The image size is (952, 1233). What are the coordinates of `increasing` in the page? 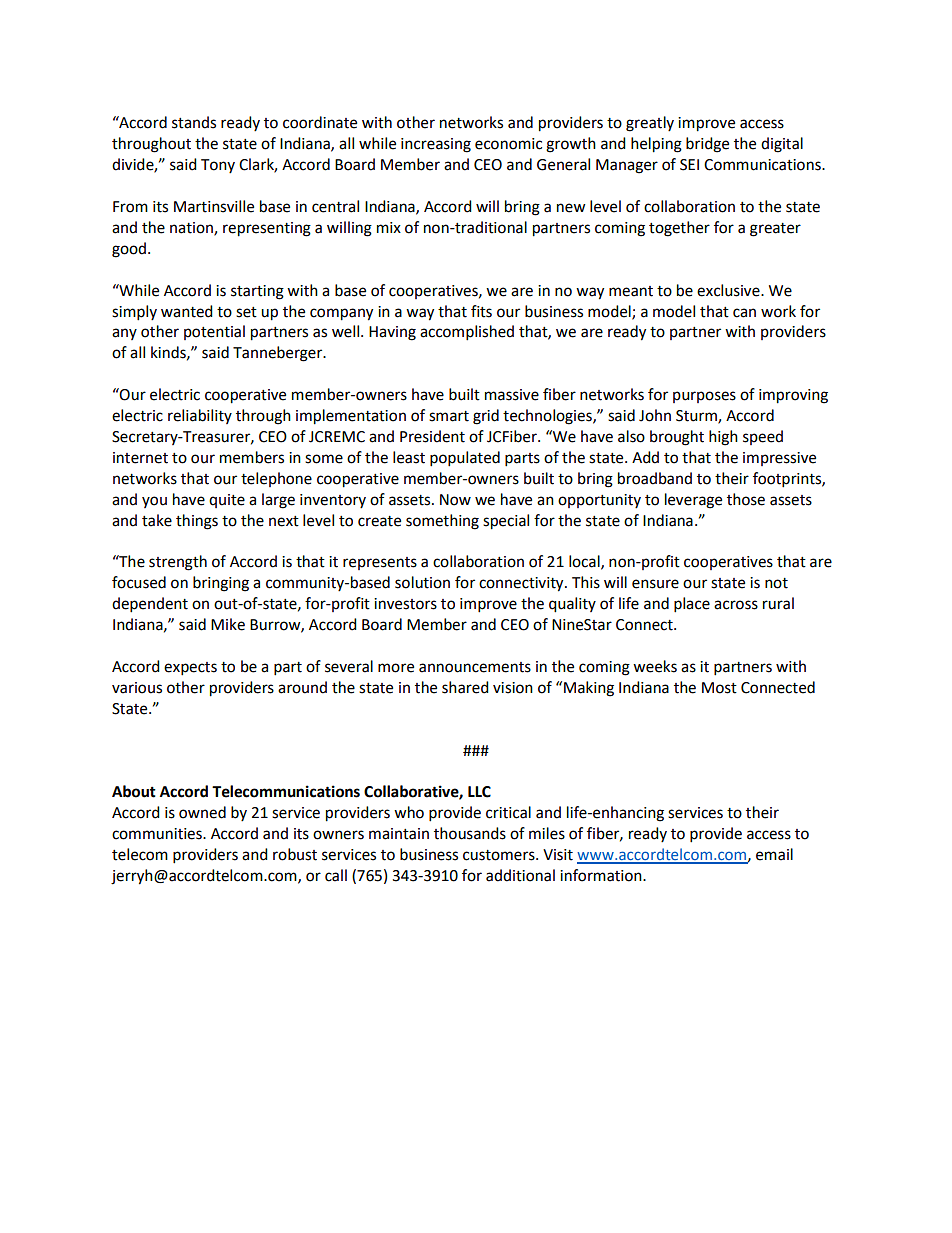 It's located at (436, 145).
